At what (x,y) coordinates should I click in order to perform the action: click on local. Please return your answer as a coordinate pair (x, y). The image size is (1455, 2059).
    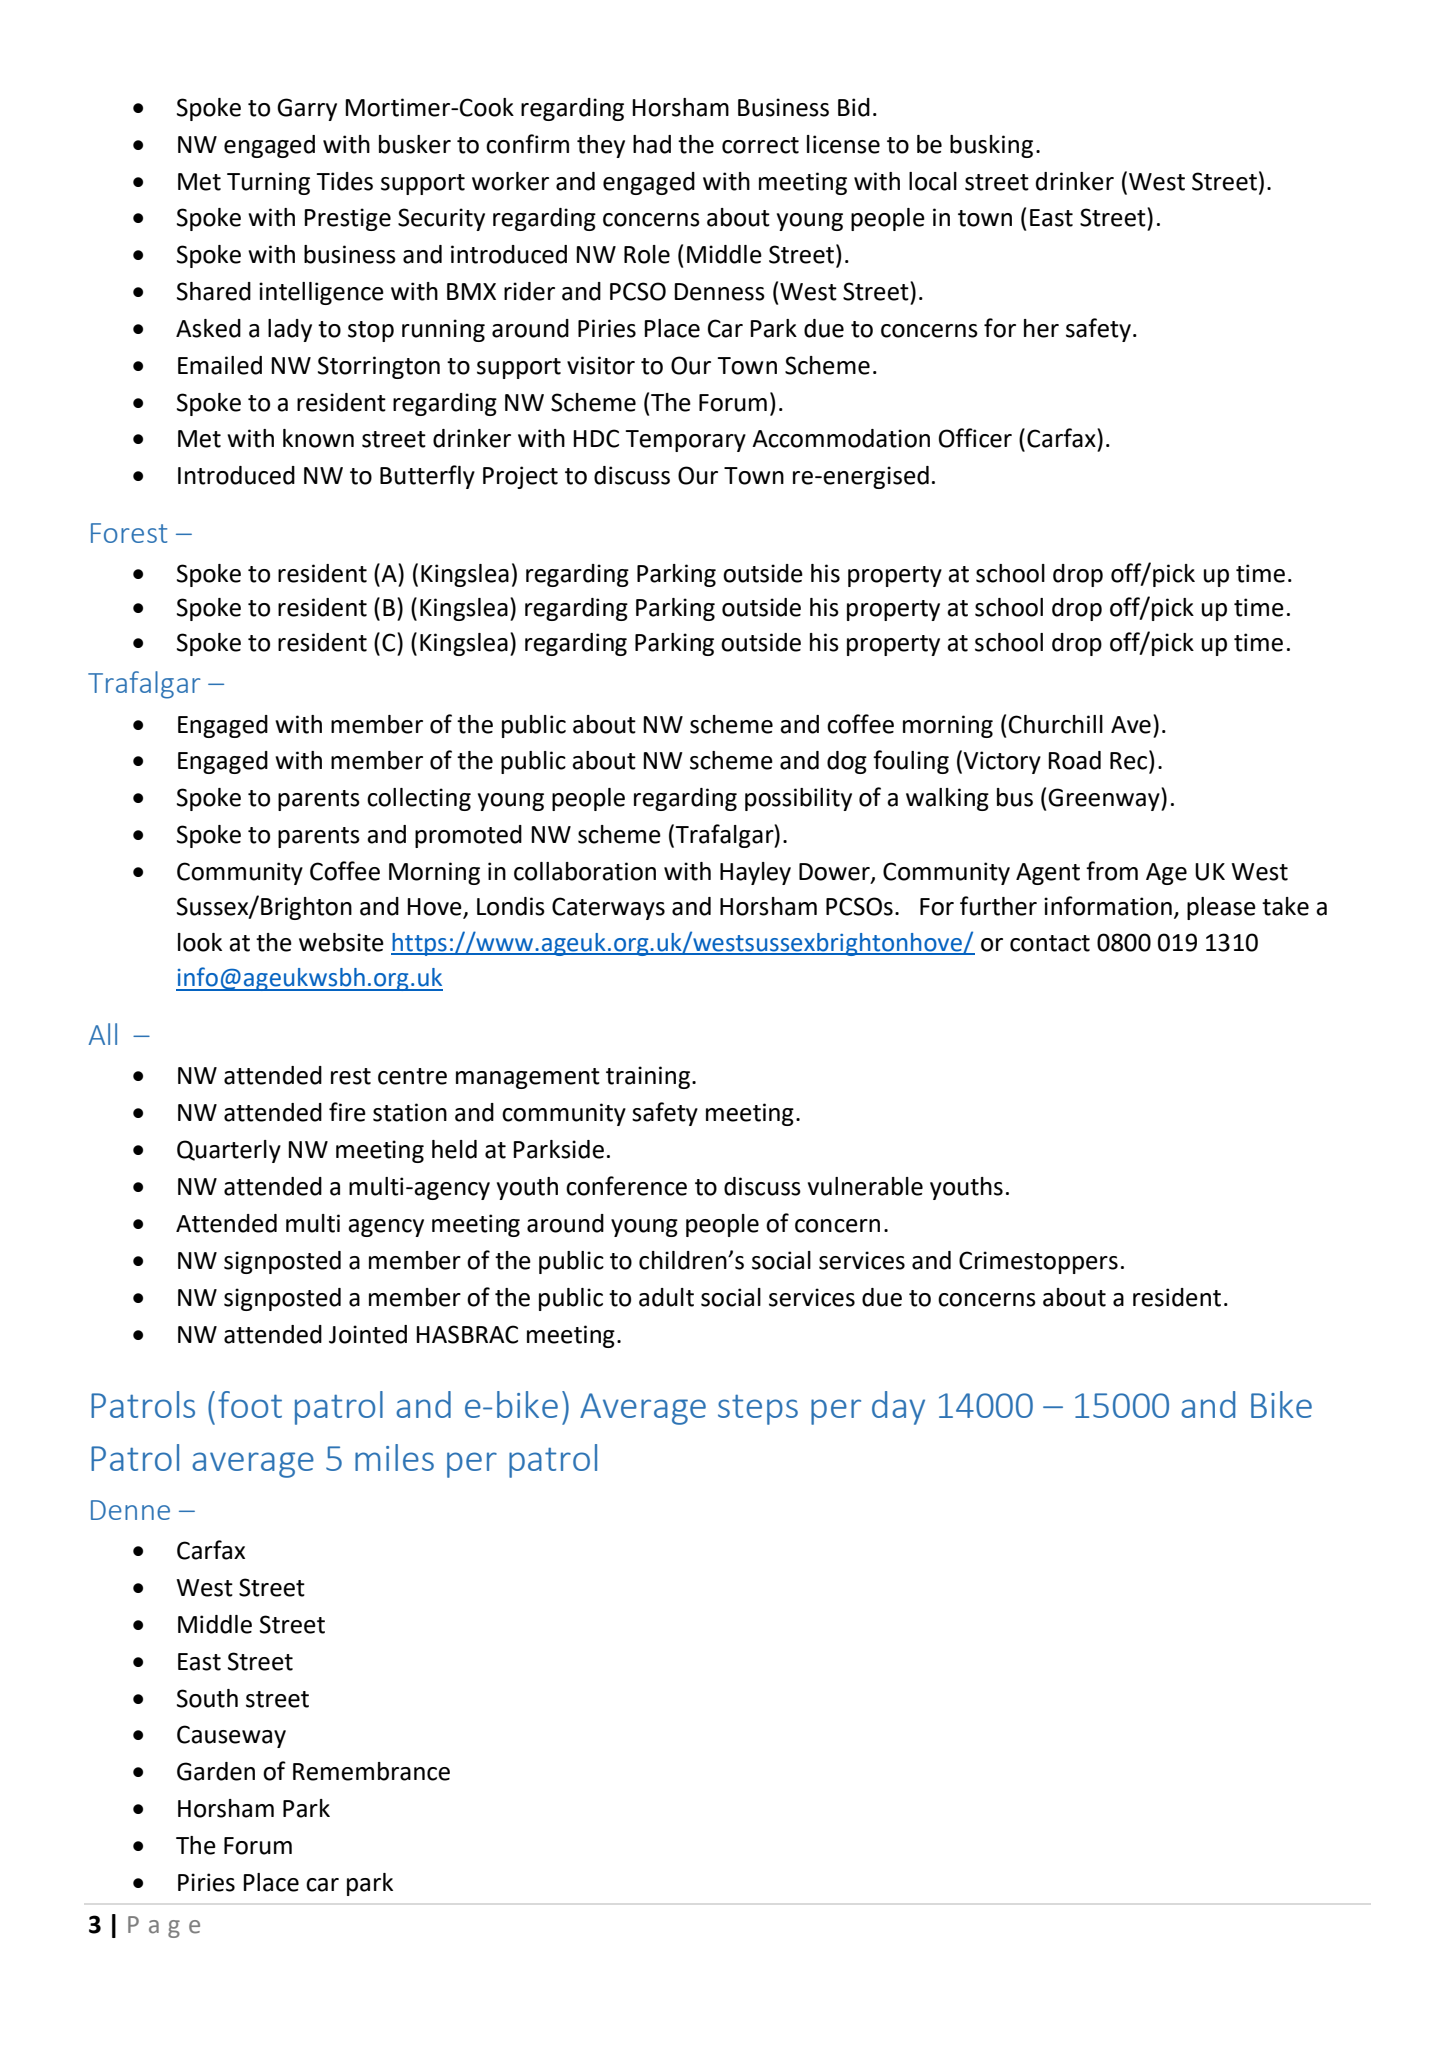
    Looking at the image, I should click on (933, 181).
